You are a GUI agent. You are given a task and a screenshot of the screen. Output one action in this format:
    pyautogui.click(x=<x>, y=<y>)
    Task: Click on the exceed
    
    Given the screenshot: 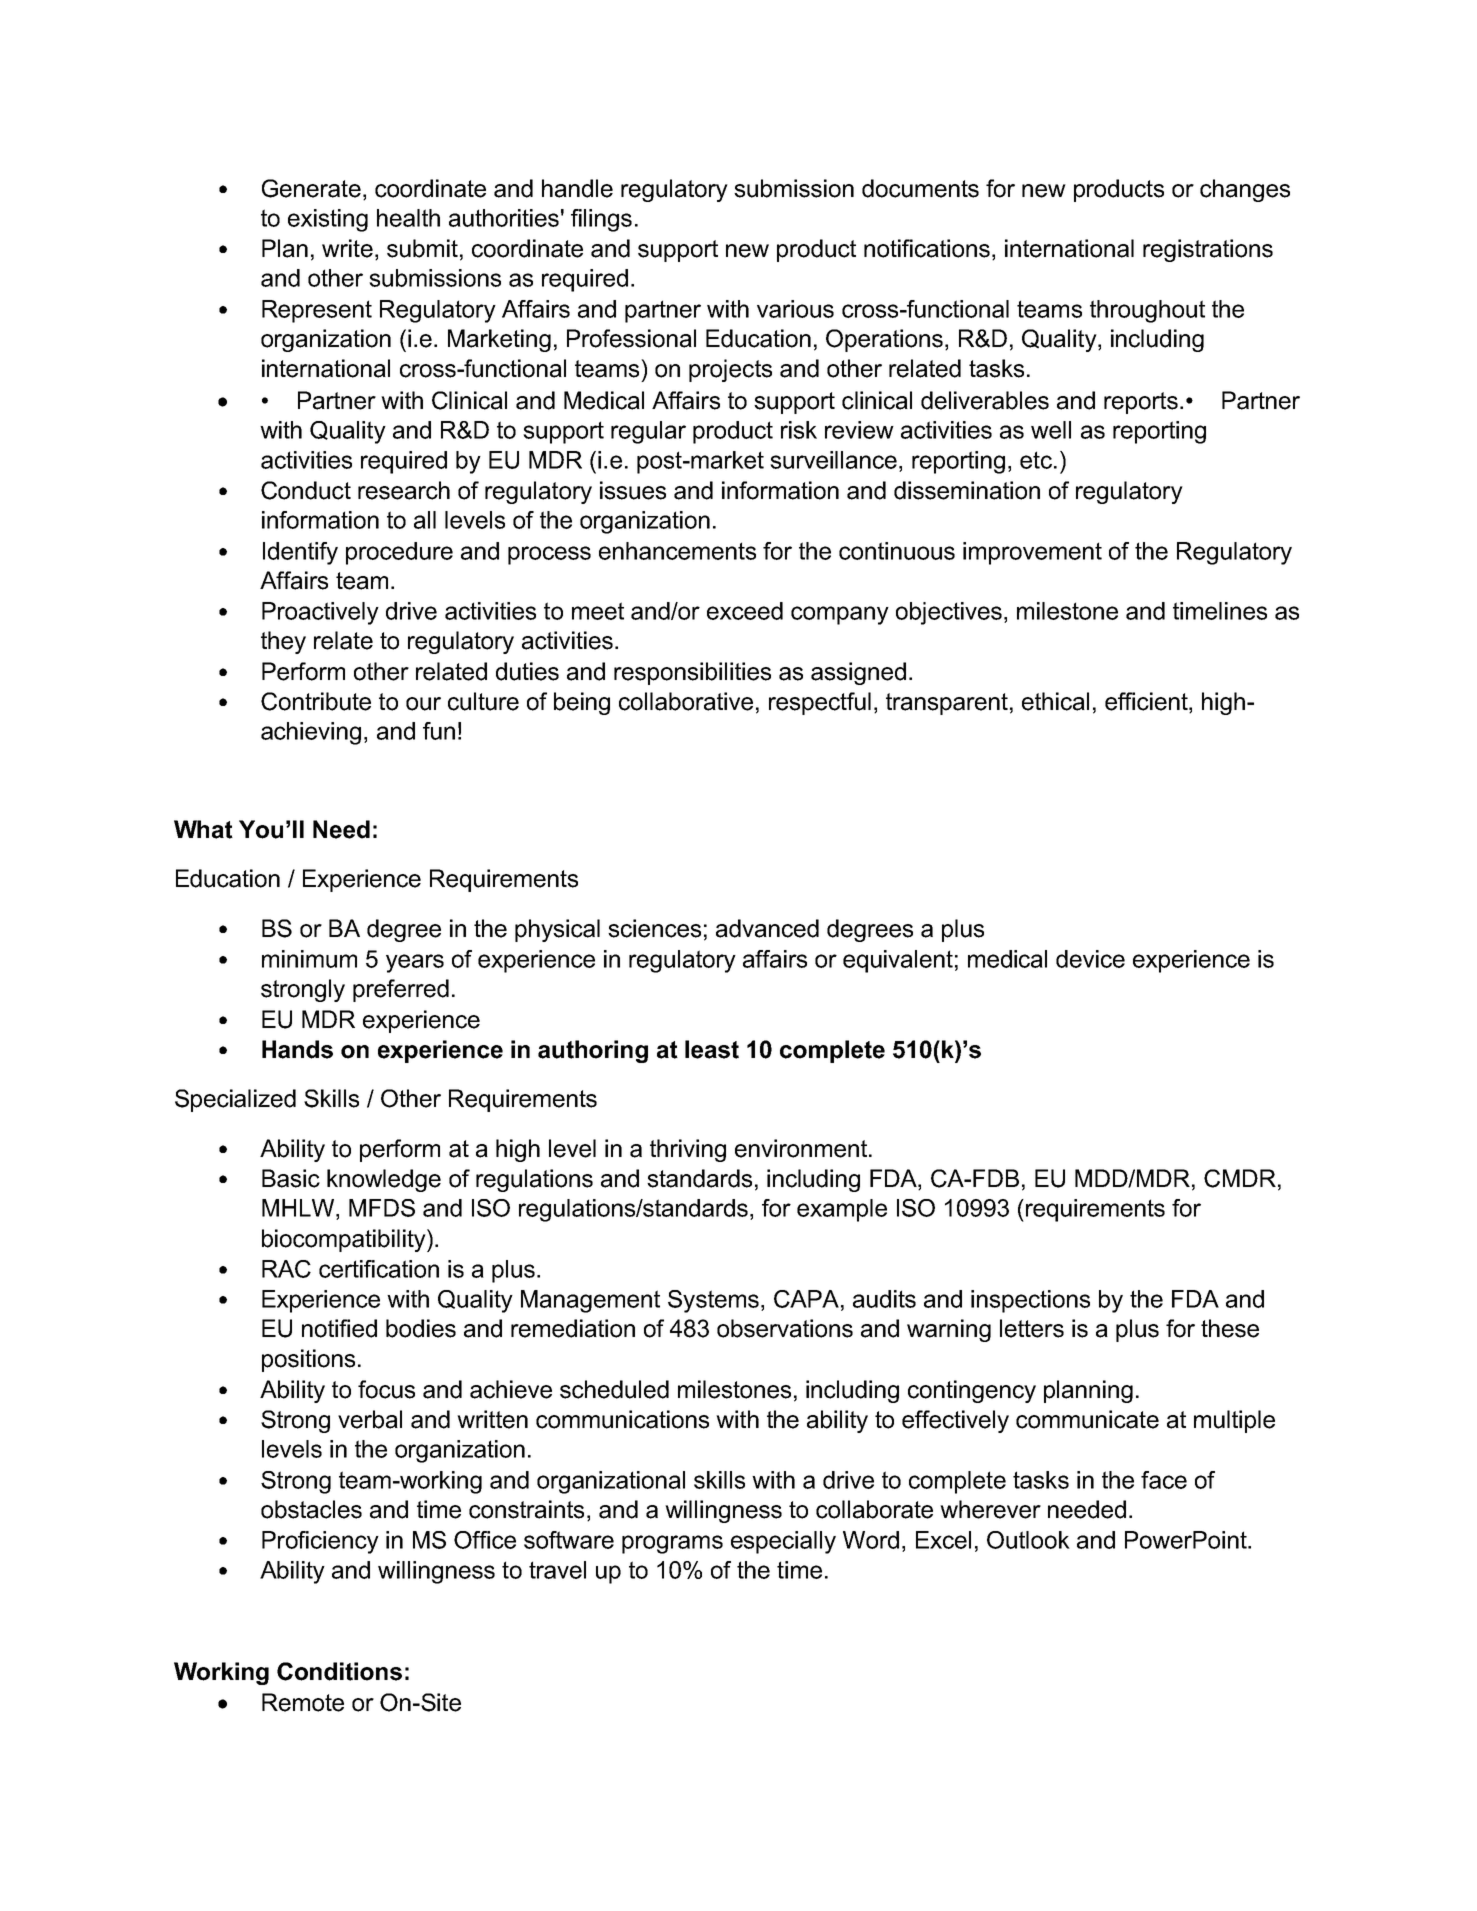 What is the action you would take?
    pyautogui.click(x=745, y=611)
